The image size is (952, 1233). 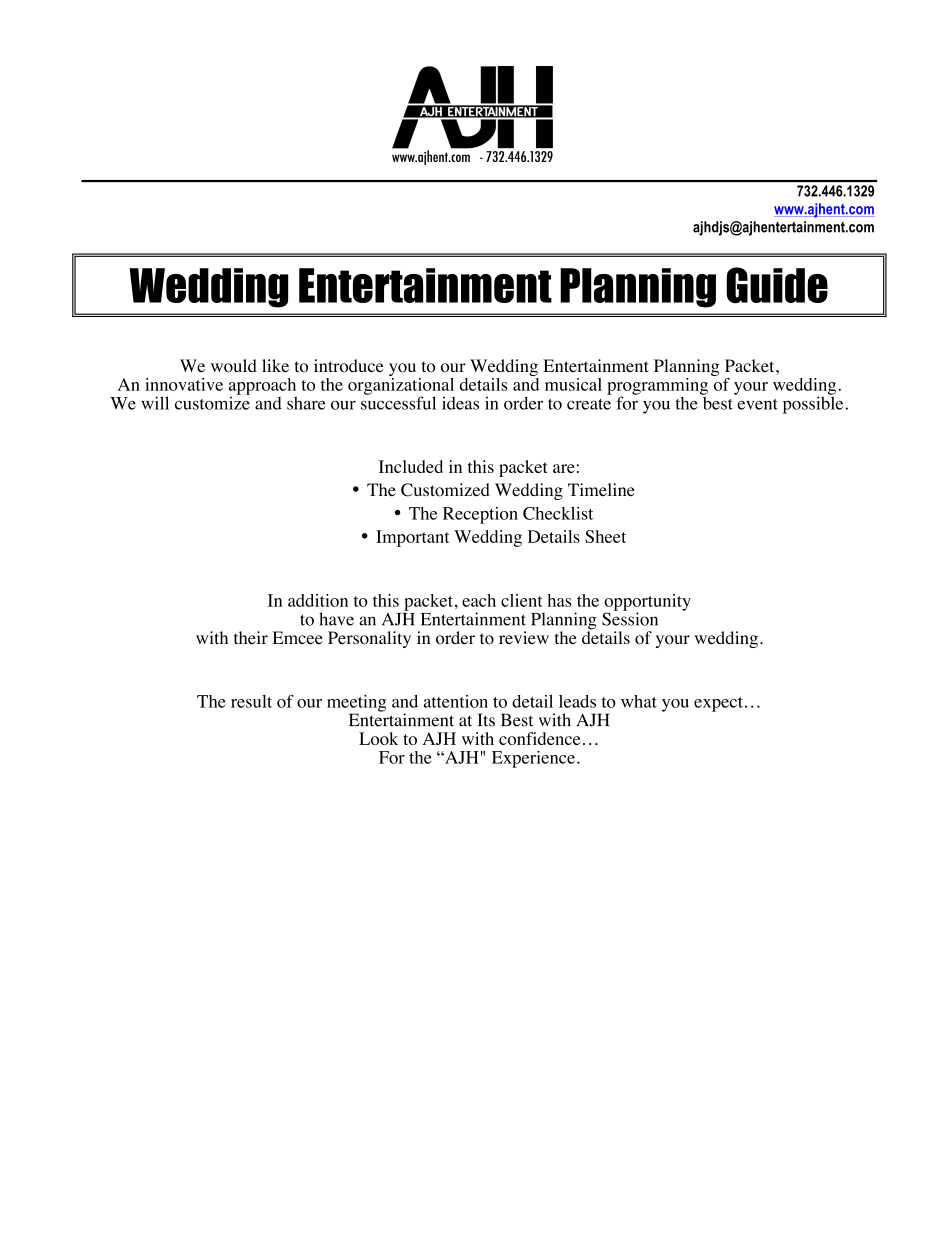 I want to click on Included, so click(x=411, y=466).
